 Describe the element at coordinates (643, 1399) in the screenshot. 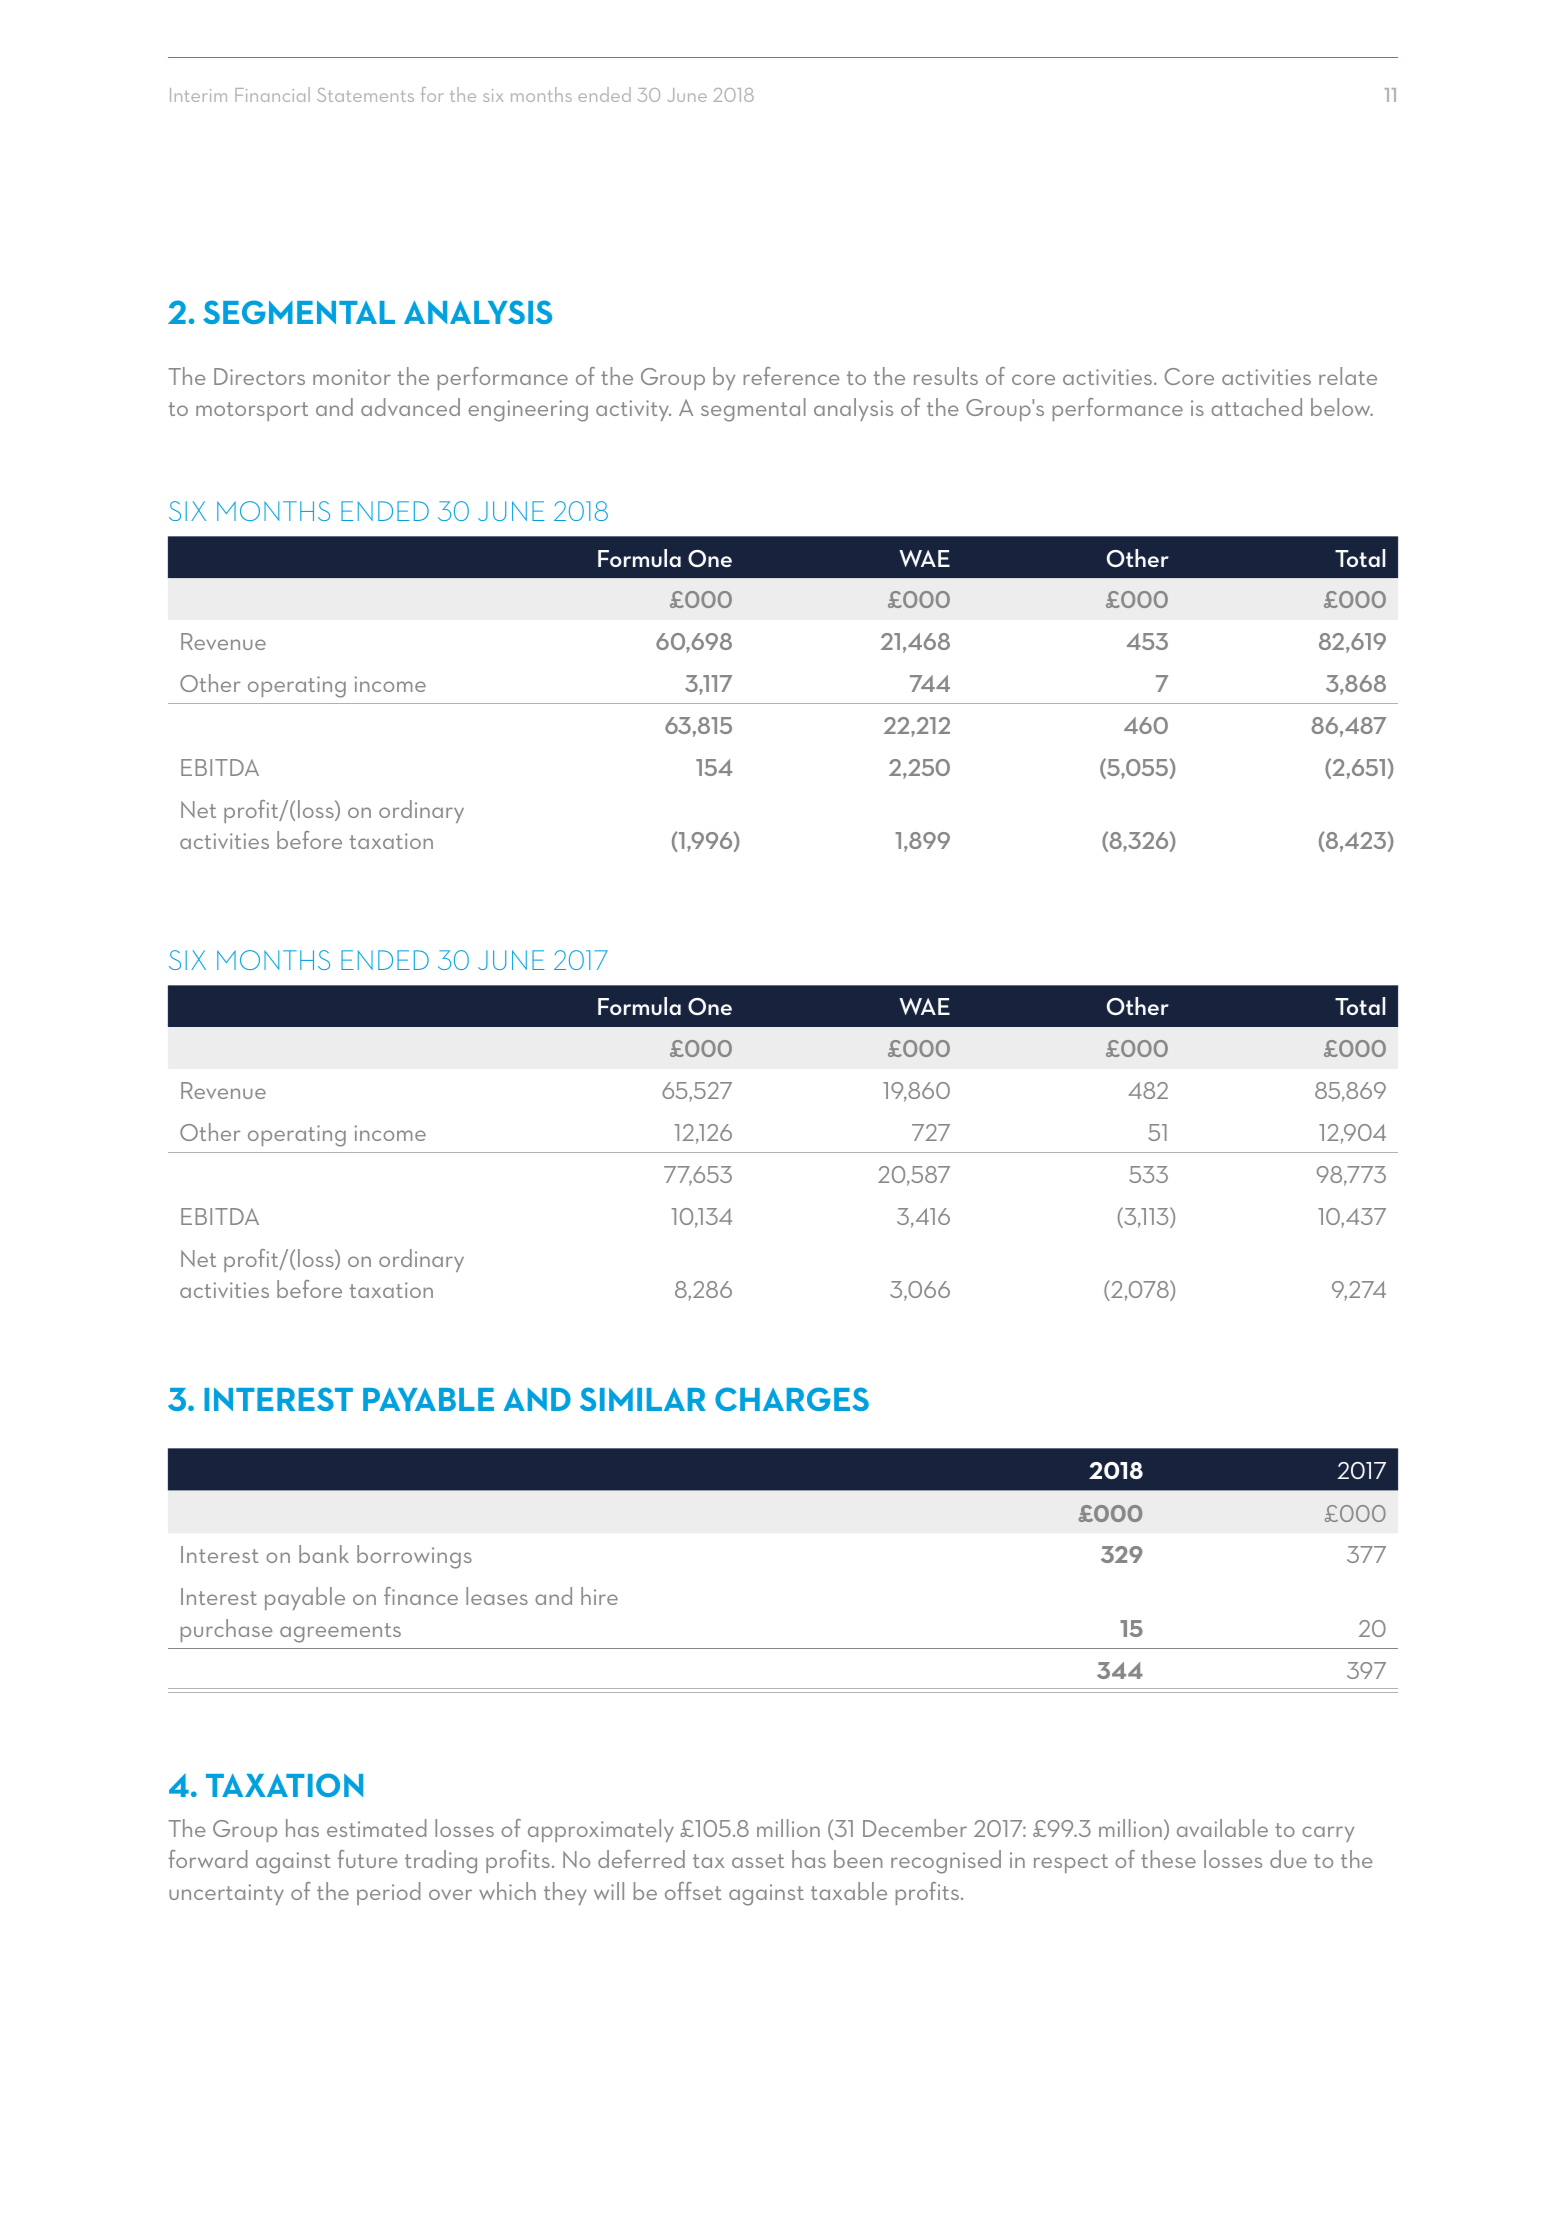

I see `SIMILAR` at that location.
